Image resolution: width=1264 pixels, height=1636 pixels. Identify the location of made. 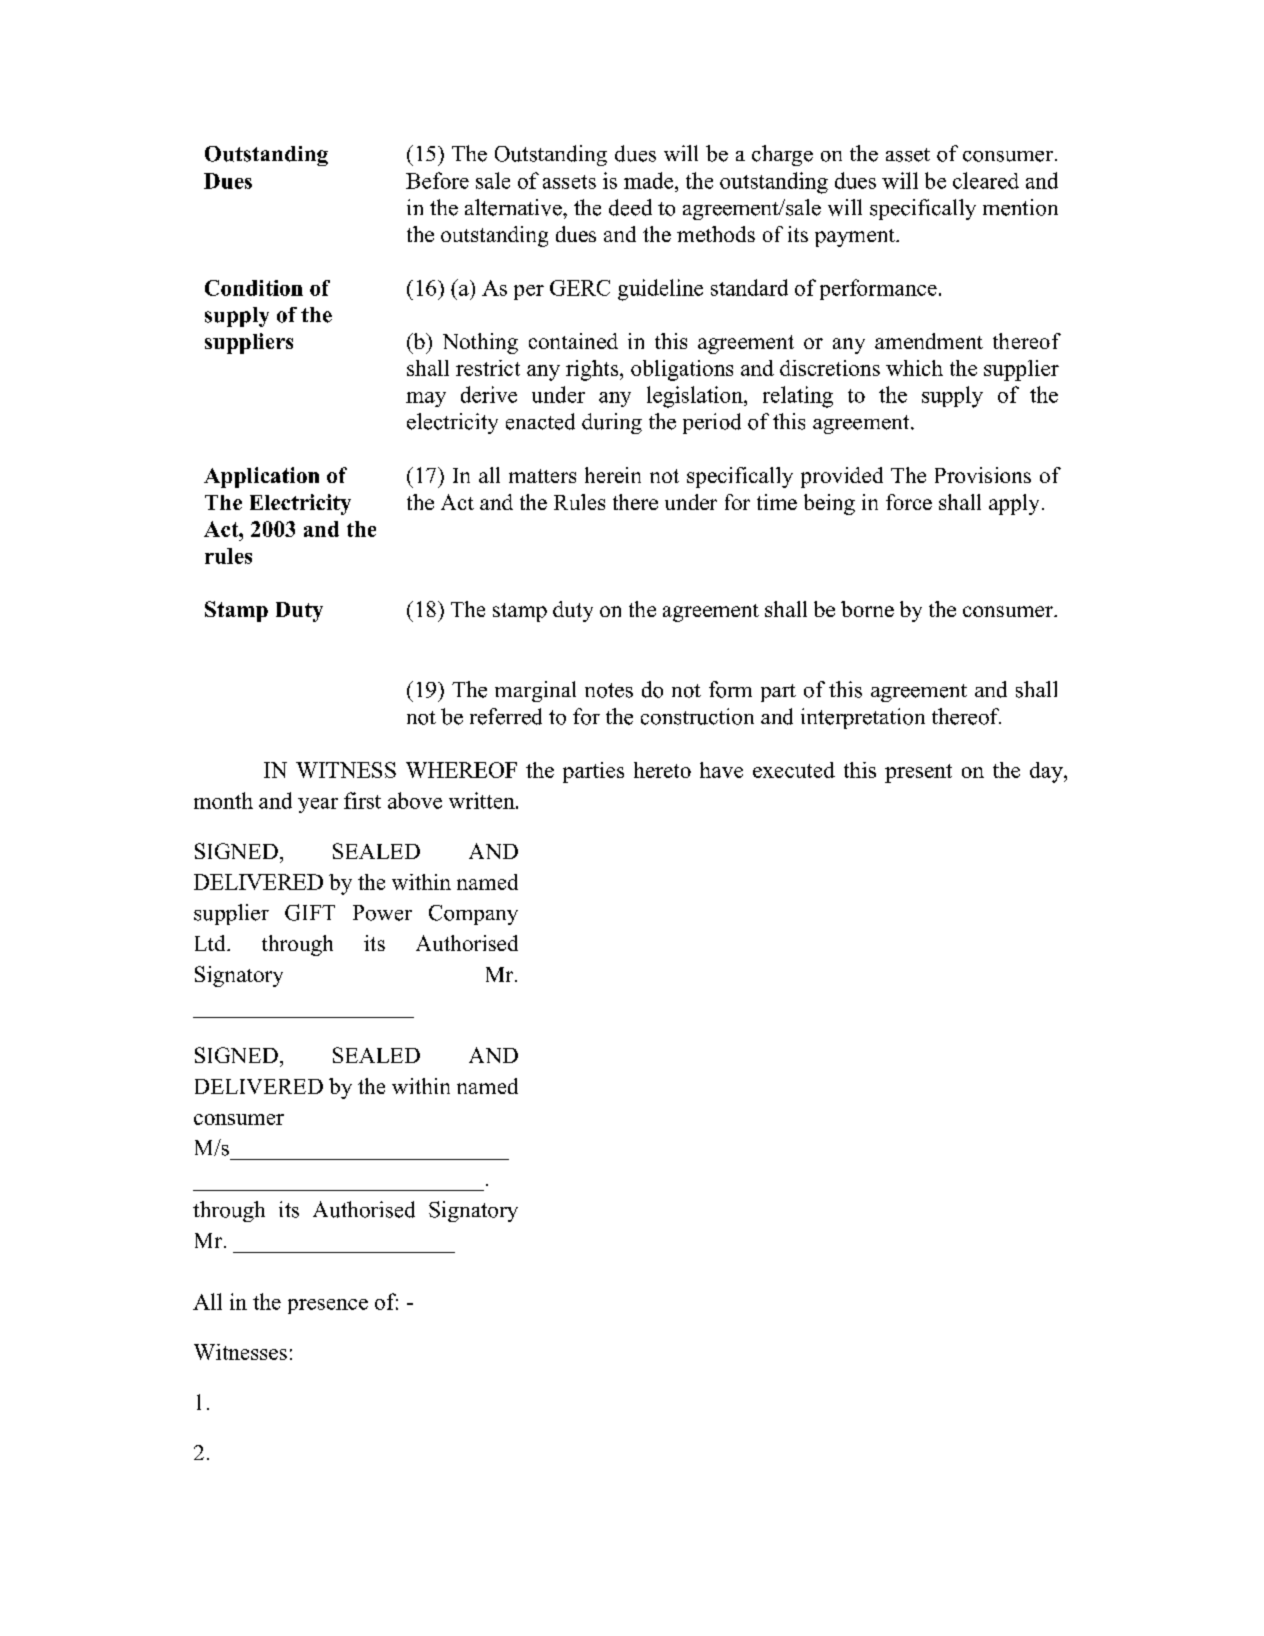
(650, 180).
